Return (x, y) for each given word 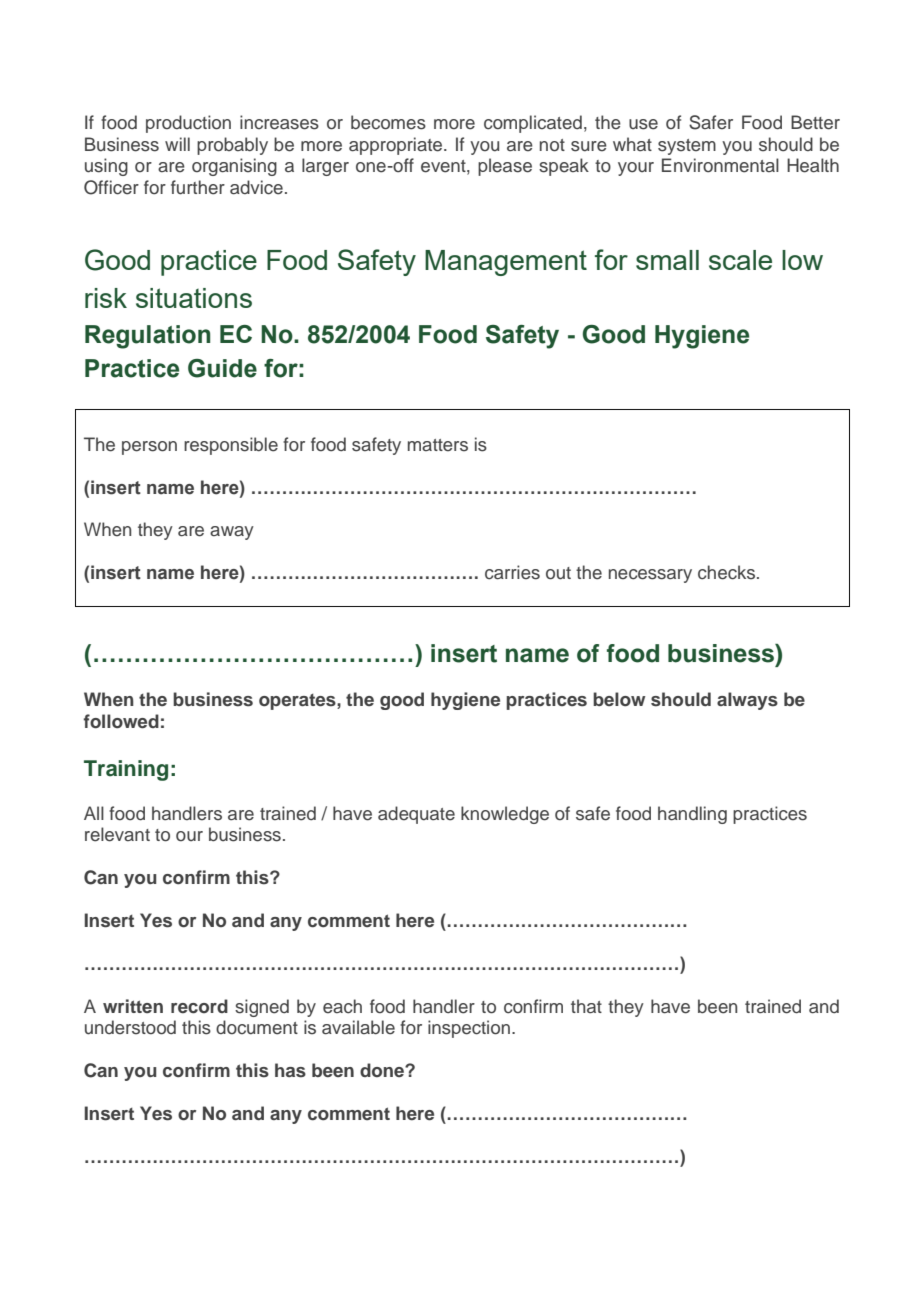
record (199, 1006)
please (505, 167)
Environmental (720, 165)
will (177, 144)
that (586, 1006)
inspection (469, 1029)
